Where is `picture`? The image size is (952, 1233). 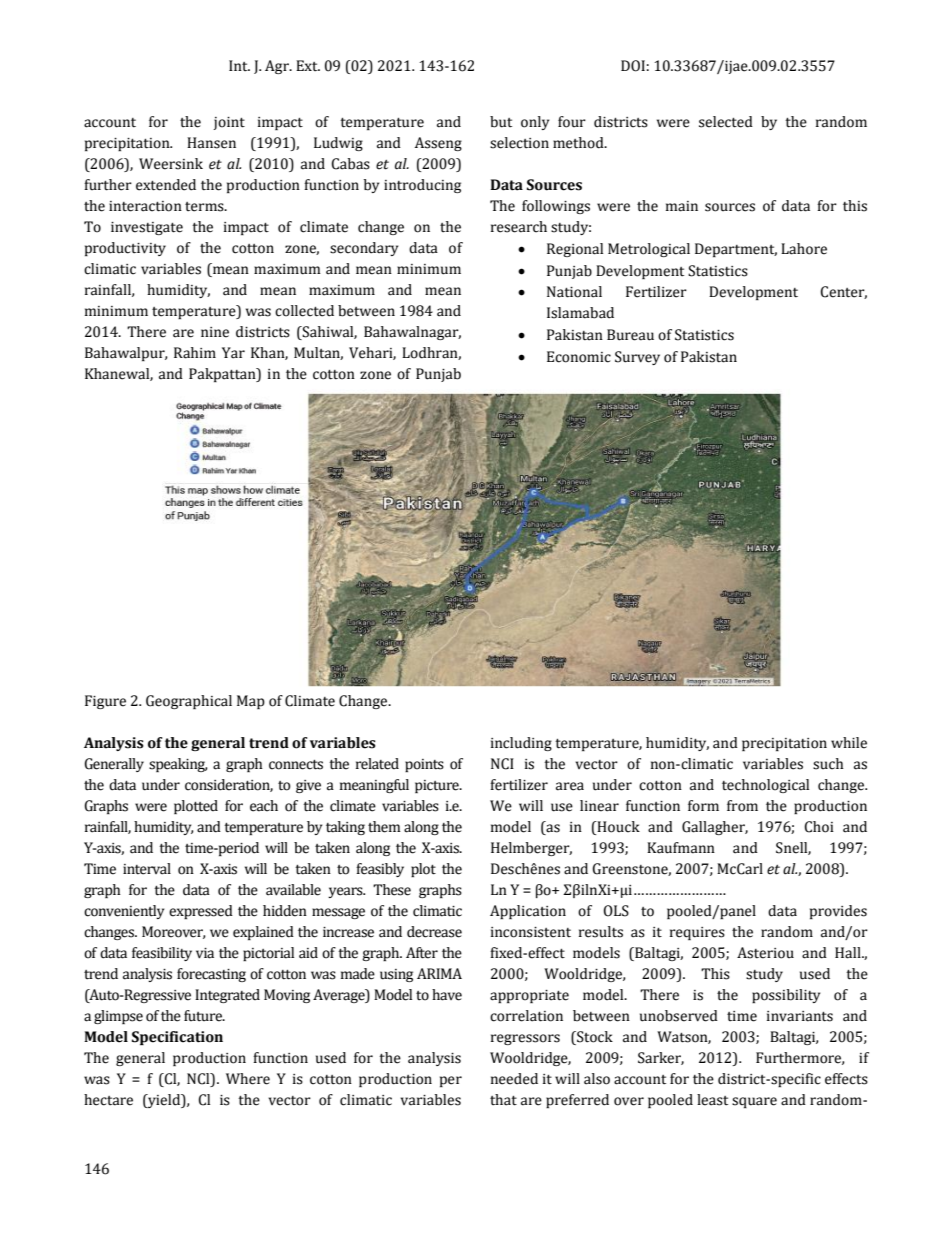
picture is located at coordinates (438, 786).
